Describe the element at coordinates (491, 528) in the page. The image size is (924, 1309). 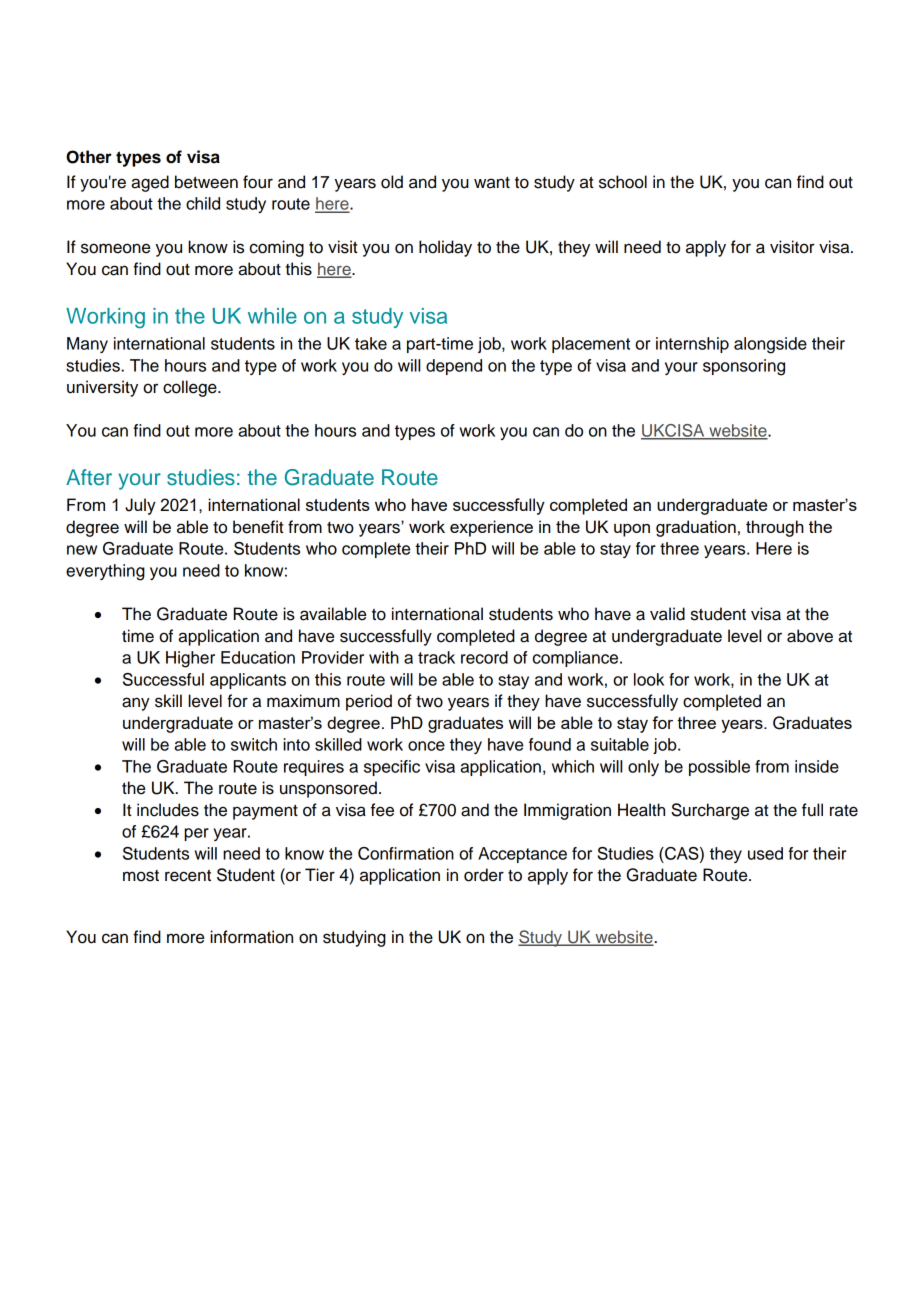
I see `experience` at that location.
